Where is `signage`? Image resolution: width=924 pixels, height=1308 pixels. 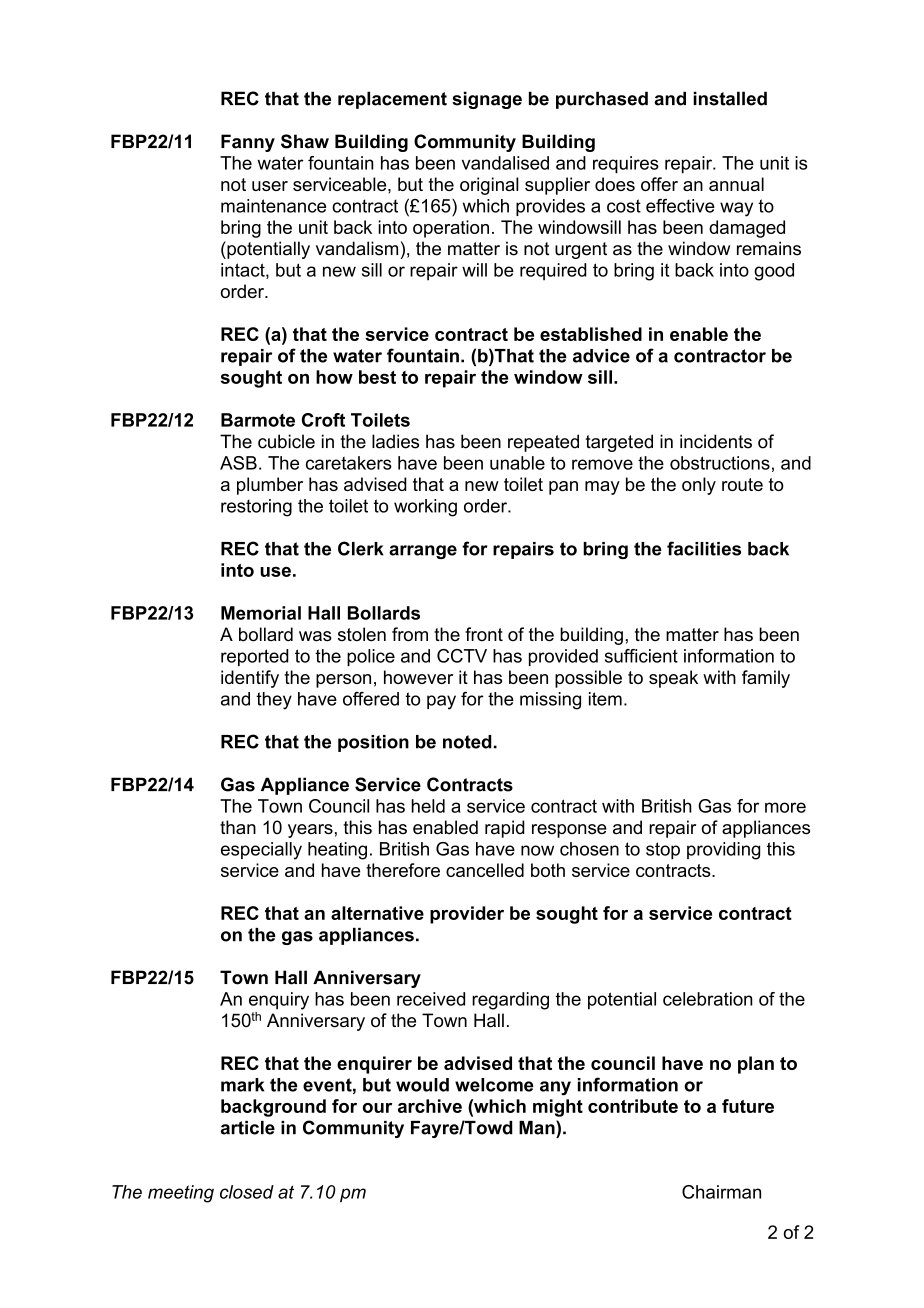 signage is located at coordinates (487, 100).
